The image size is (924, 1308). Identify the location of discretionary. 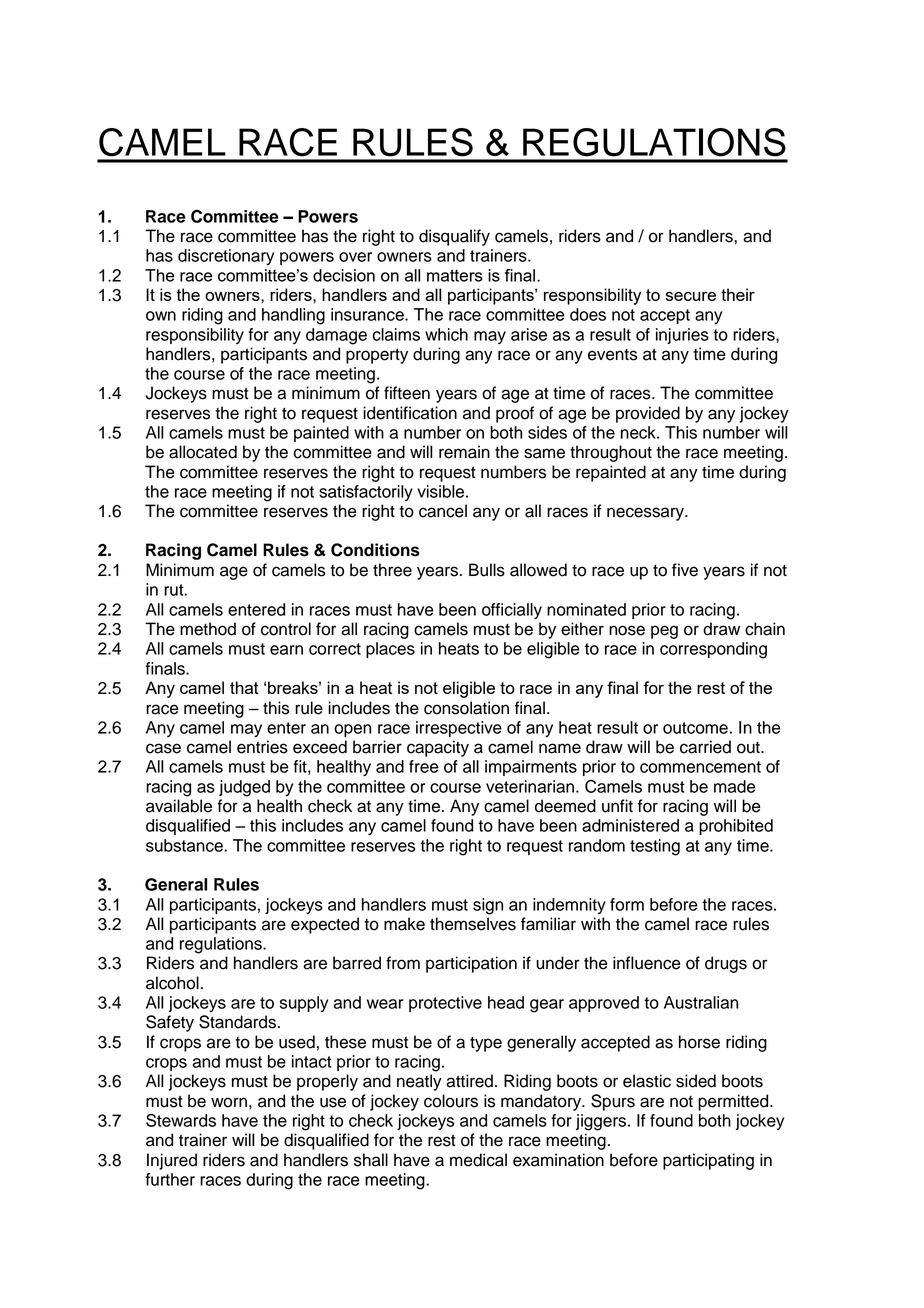
(226, 257).
